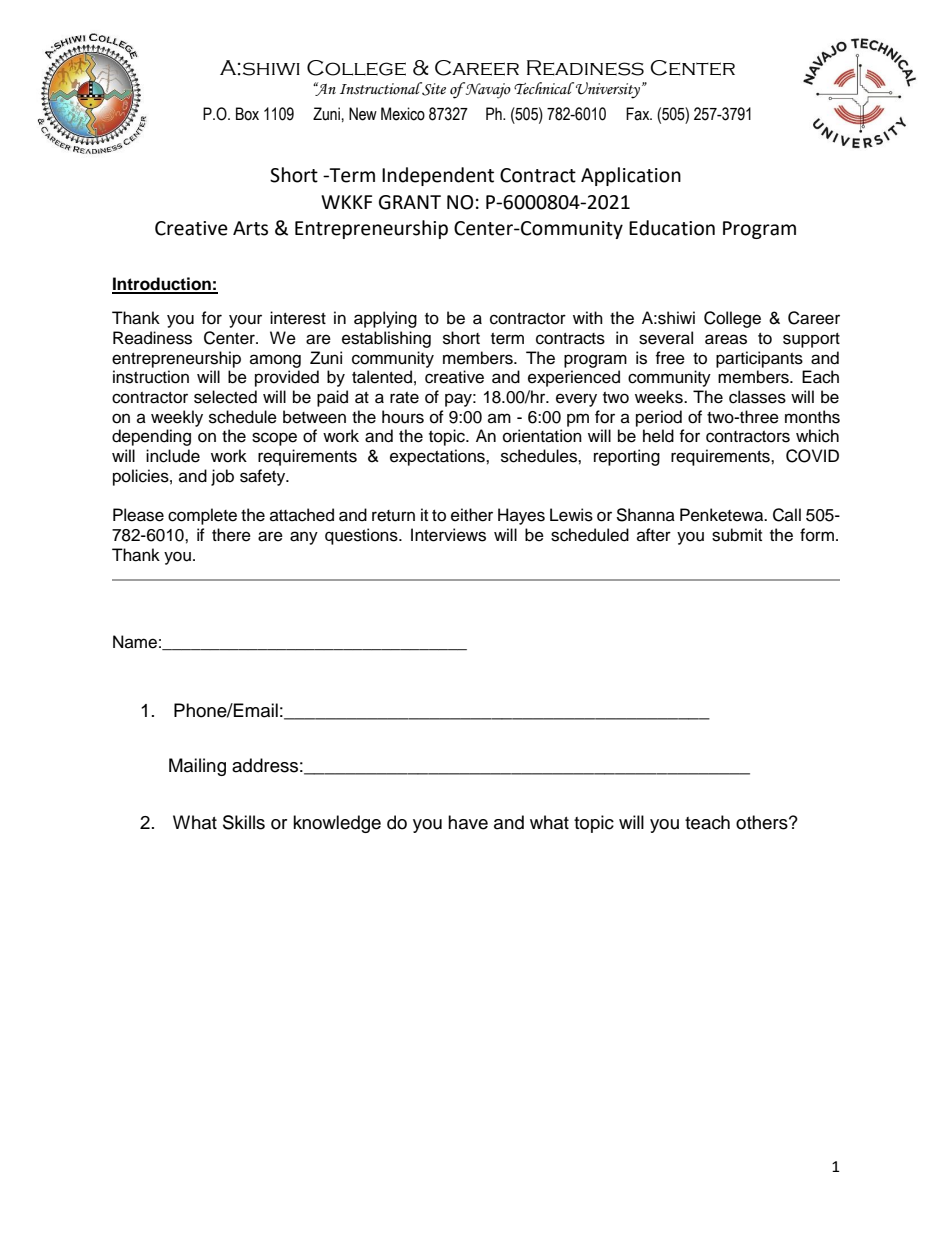 This screenshot has width=952, height=1233. What do you see at coordinates (250, 228) in the screenshot?
I see `Arts` at bounding box center [250, 228].
